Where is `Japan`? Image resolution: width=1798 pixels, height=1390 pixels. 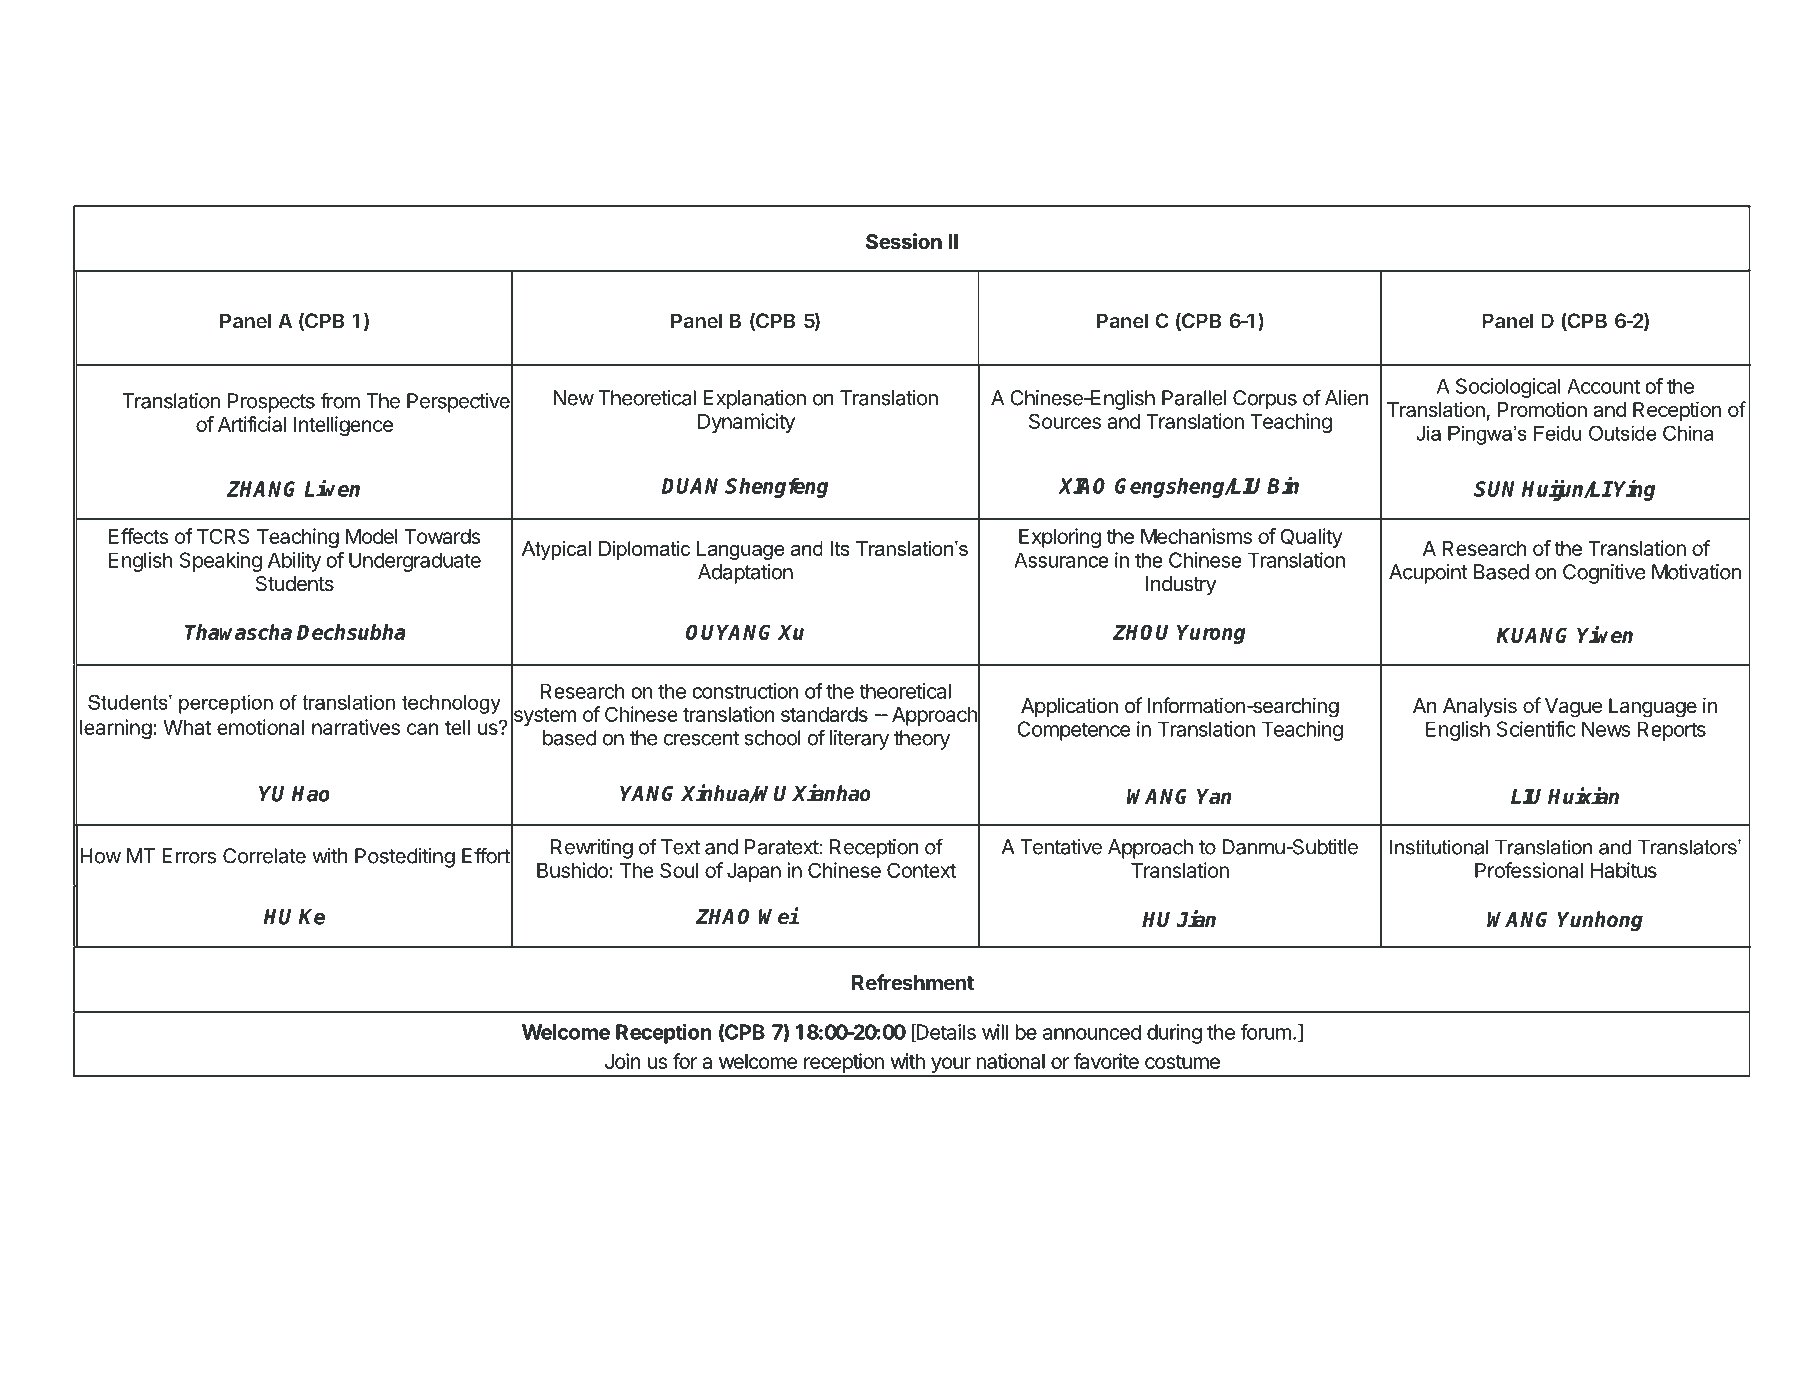
Japan is located at coordinates (754, 872).
